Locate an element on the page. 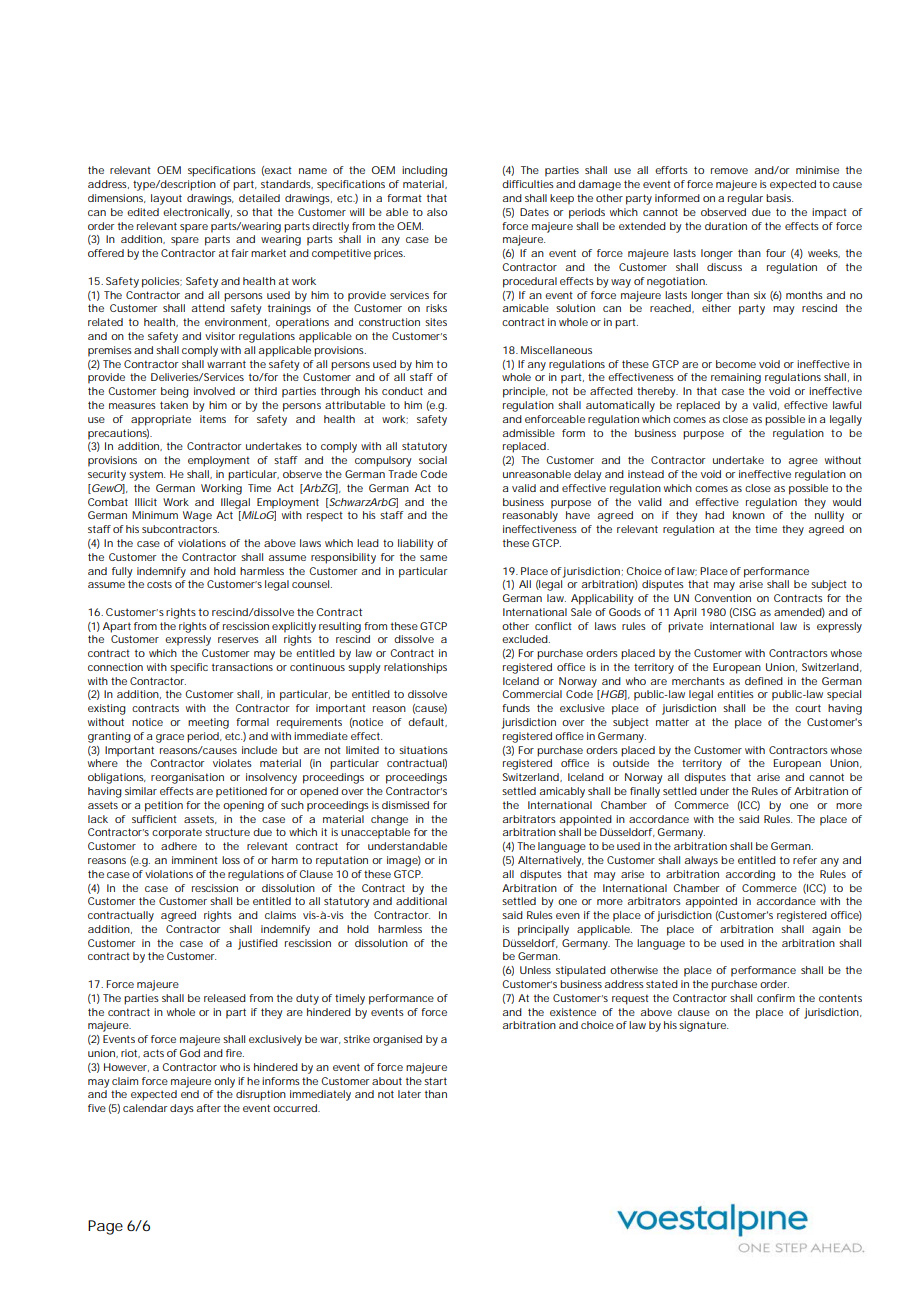  meeting is located at coordinates (208, 723).
